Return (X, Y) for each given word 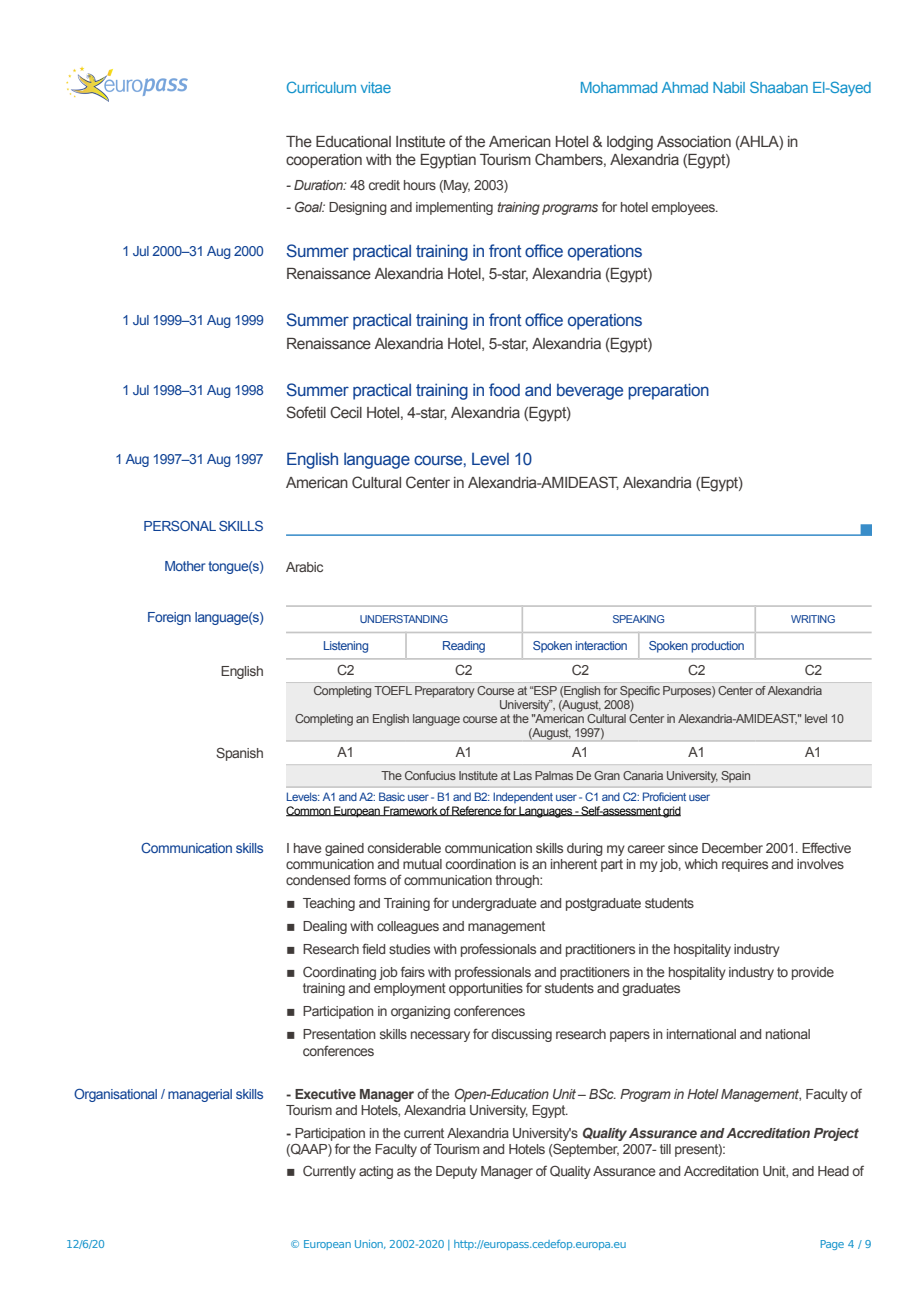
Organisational (115, 1095)
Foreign (169, 618)
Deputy (456, 1172)
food (504, 389)
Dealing (325, 927)
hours (420, 185)
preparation (668, 391)
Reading (464, 647)
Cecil (346, 412)
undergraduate (494, 904)
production (717, 647)
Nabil (729, 87)
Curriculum (321, 87)
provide (813, 973)
